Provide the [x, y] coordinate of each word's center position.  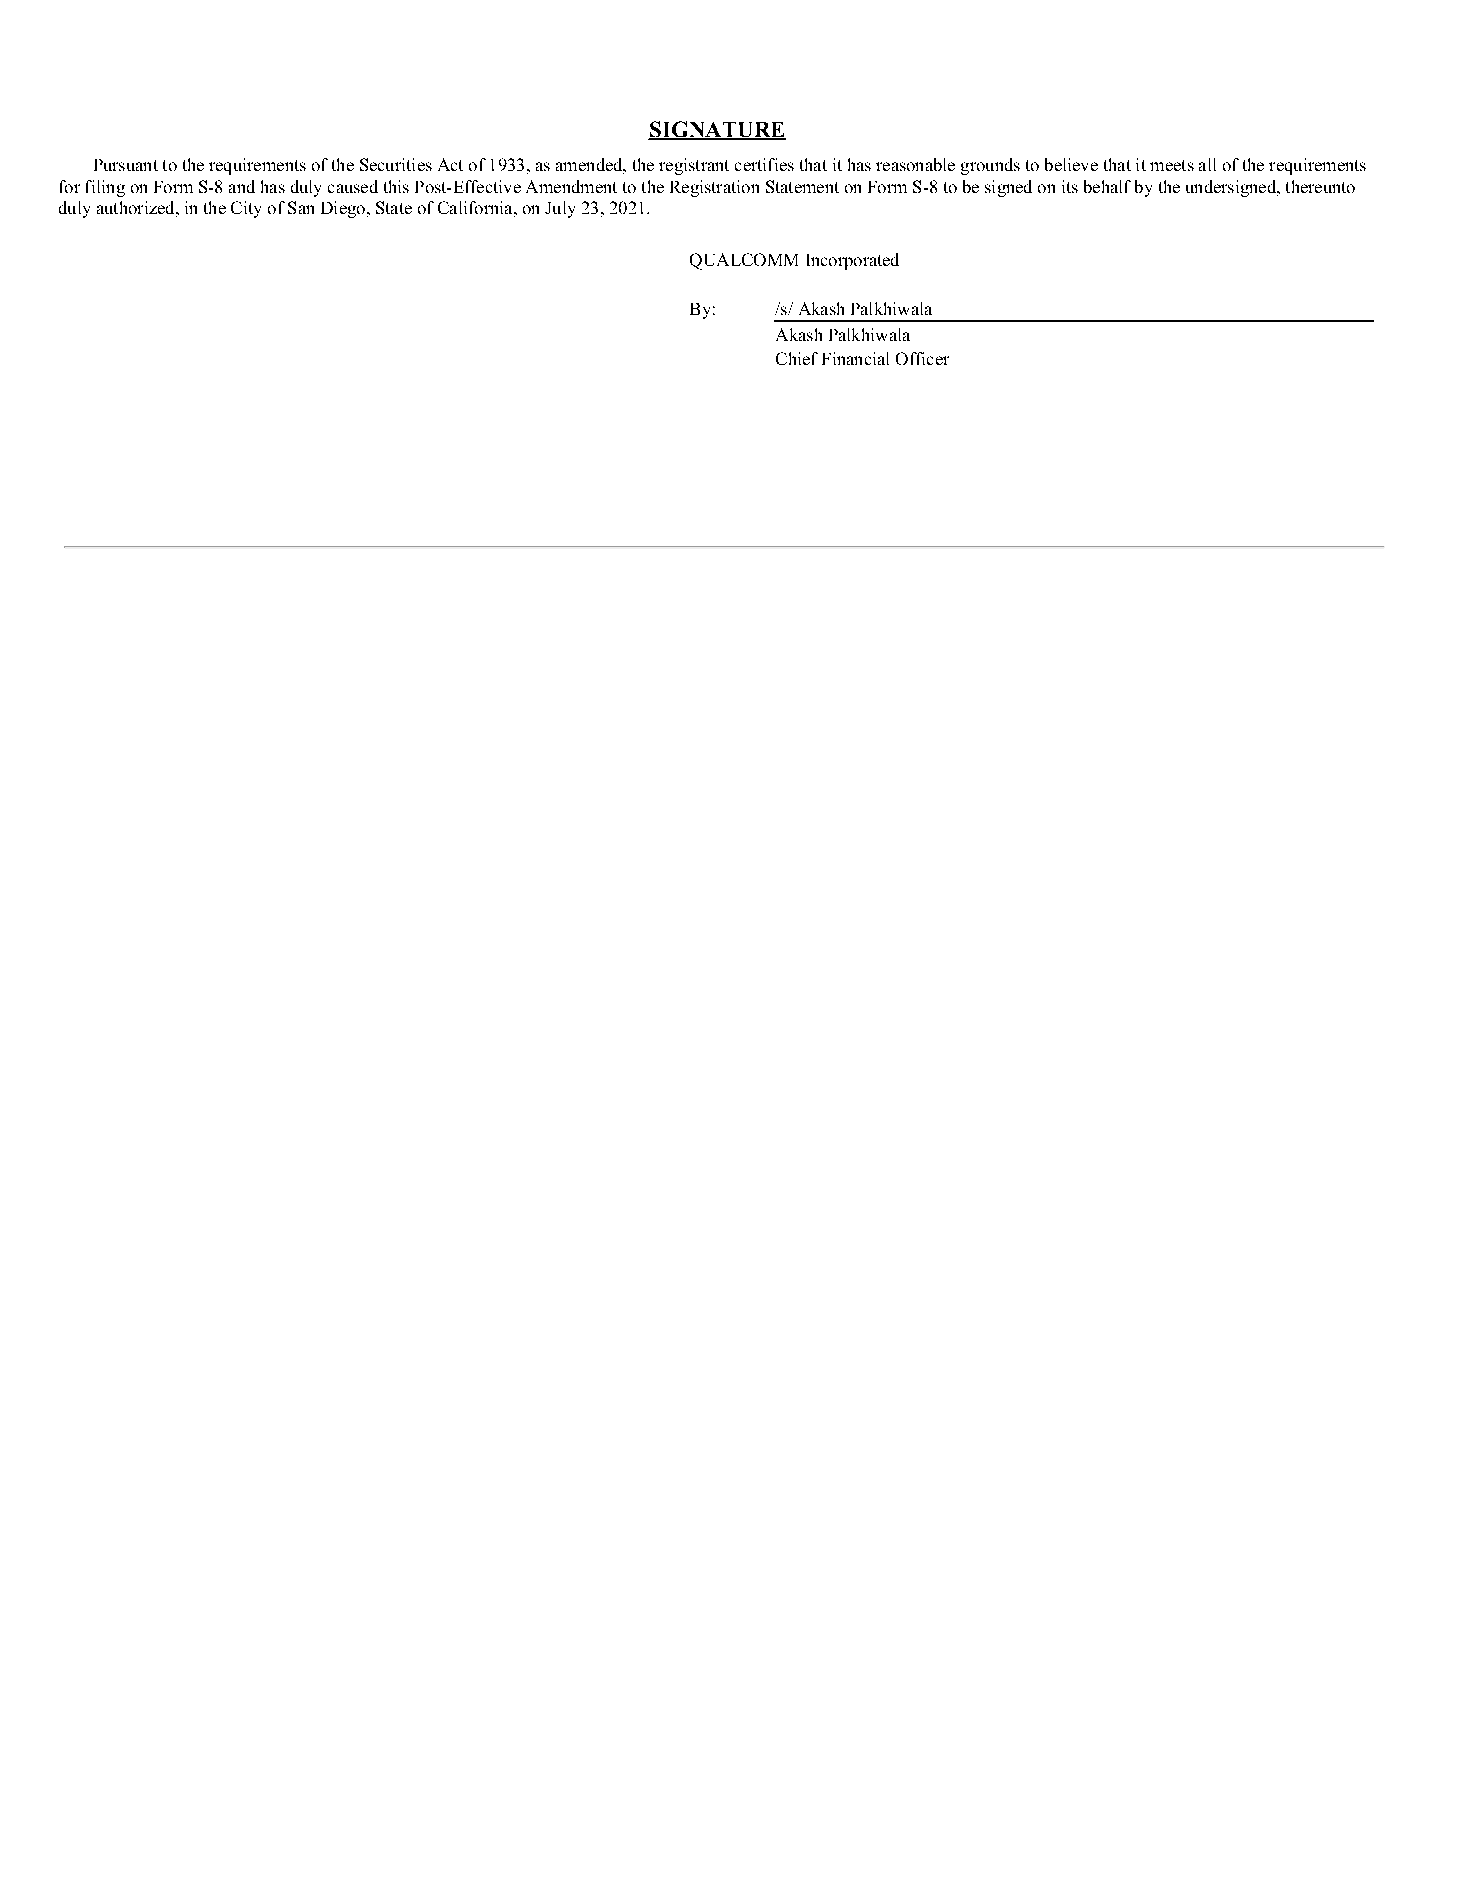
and [242, 186]
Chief [797, 358]
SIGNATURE [717, 130]
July [560, 209]
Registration [714, 188]
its [1070, 186]
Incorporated [853, 261]
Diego [343, 209]
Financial [855, 358]
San [301, 207]
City [246, 209]
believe [1071, 164]
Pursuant [126, 165]
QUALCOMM [744, 261]
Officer [922, 358]
